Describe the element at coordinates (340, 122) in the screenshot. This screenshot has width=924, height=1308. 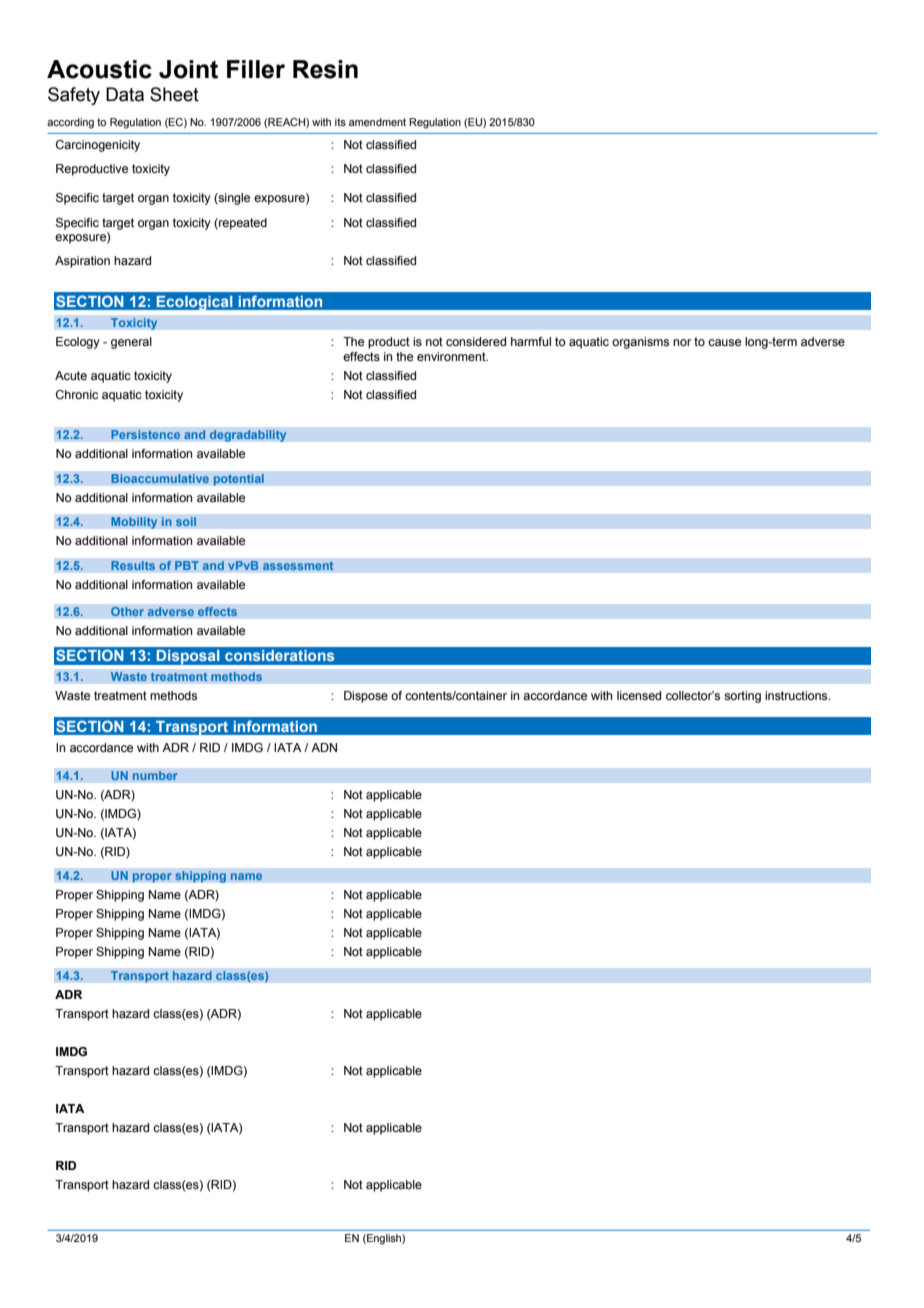
I see `its` at that location.
